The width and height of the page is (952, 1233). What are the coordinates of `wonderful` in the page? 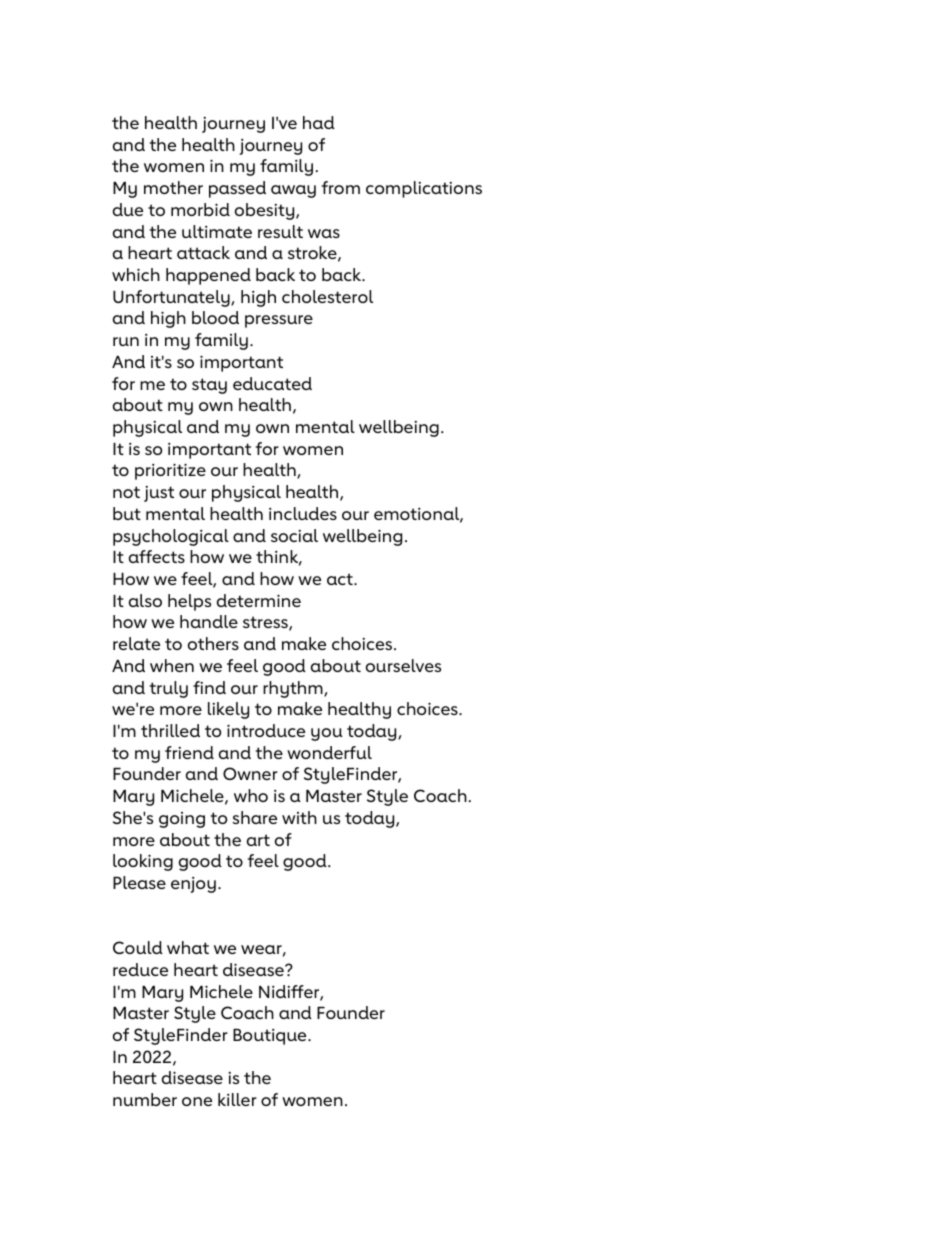 It's located at (329, 752).
